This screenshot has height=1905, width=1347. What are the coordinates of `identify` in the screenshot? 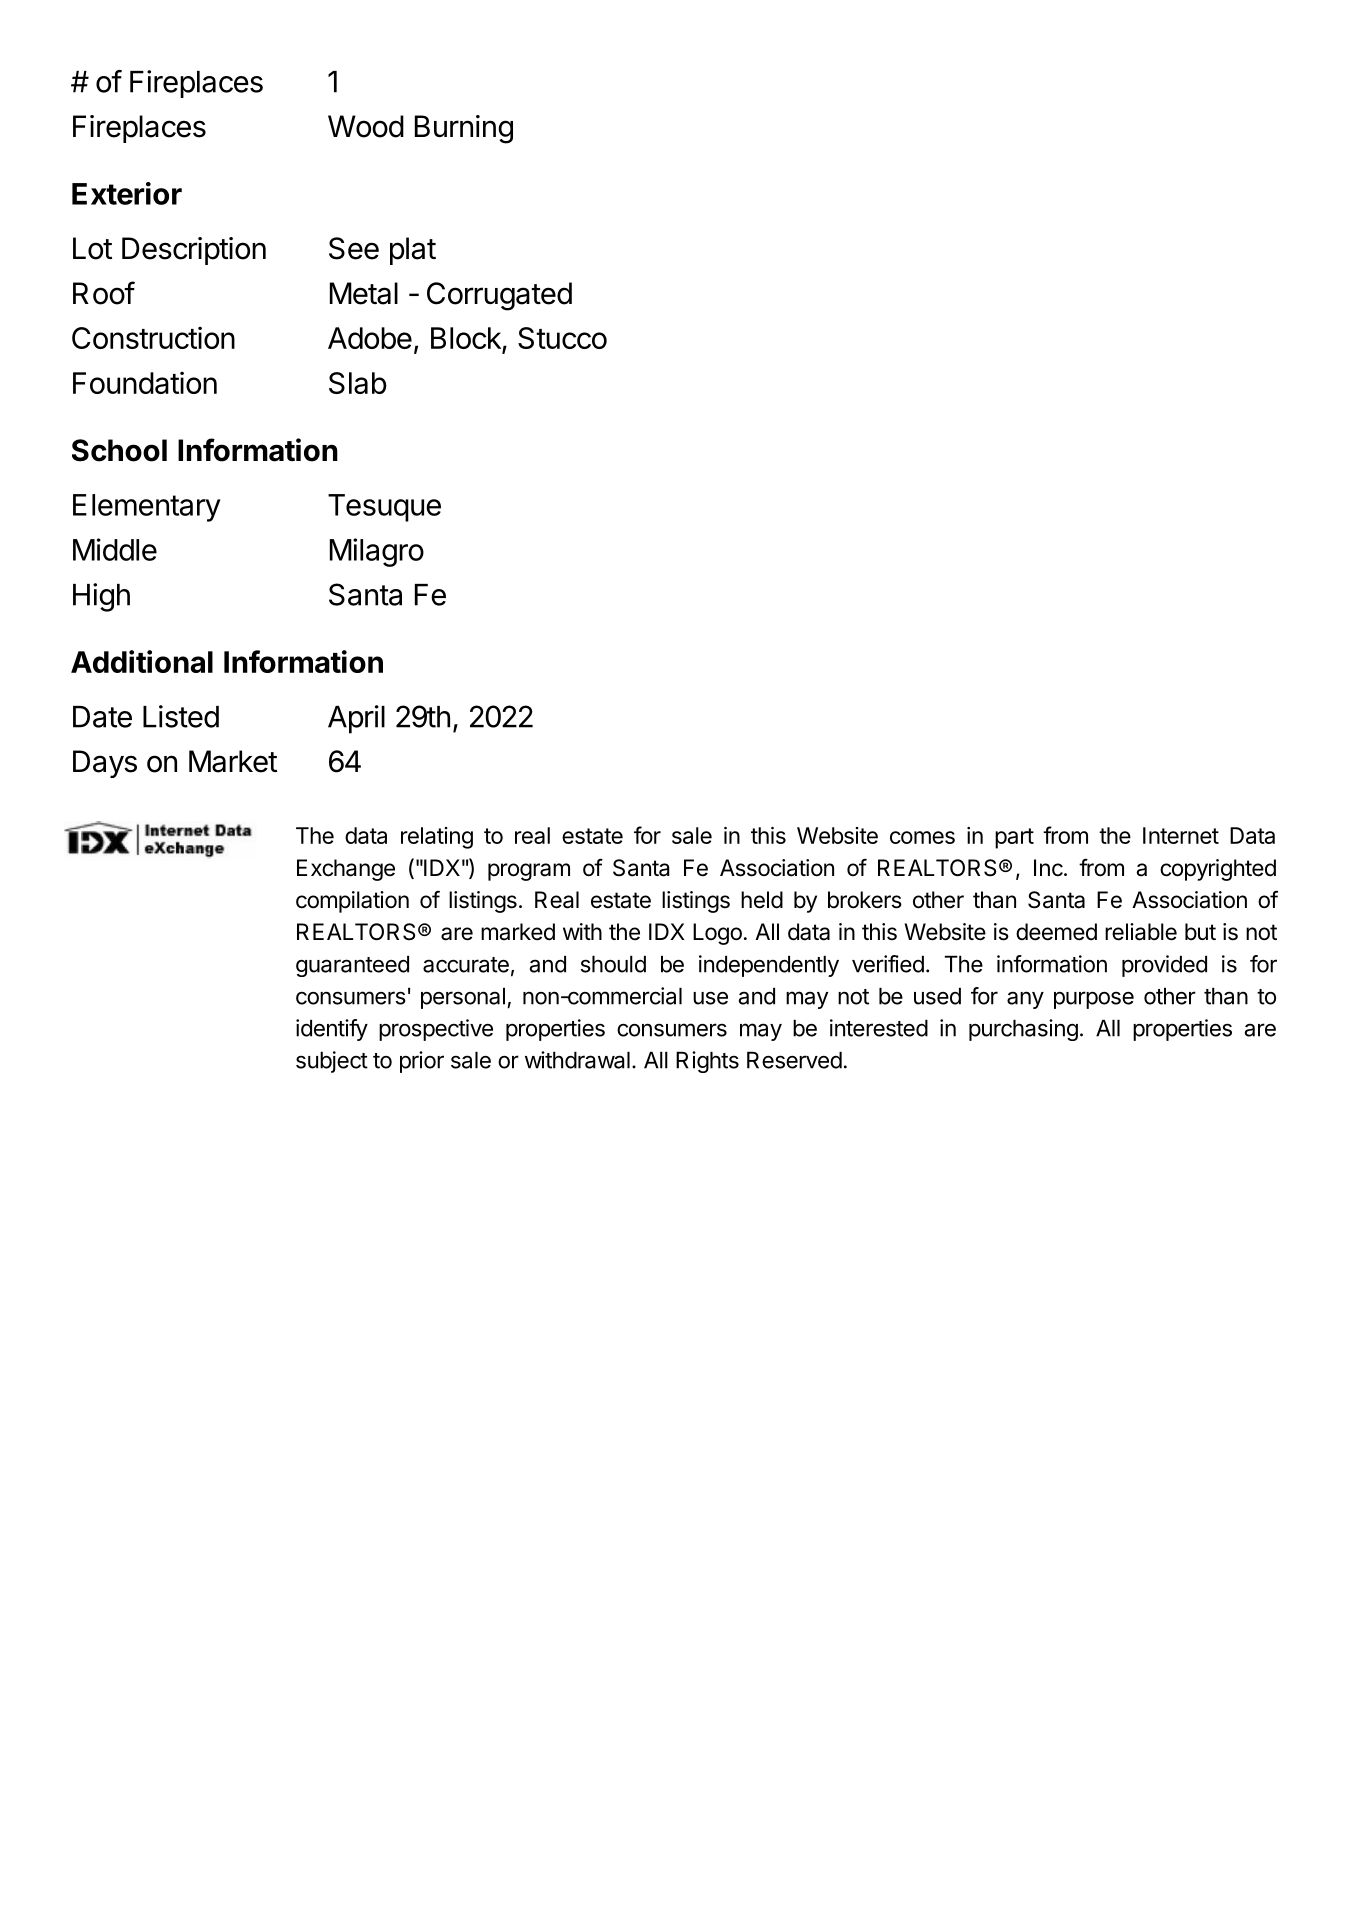 It's located at (332, 1030).
